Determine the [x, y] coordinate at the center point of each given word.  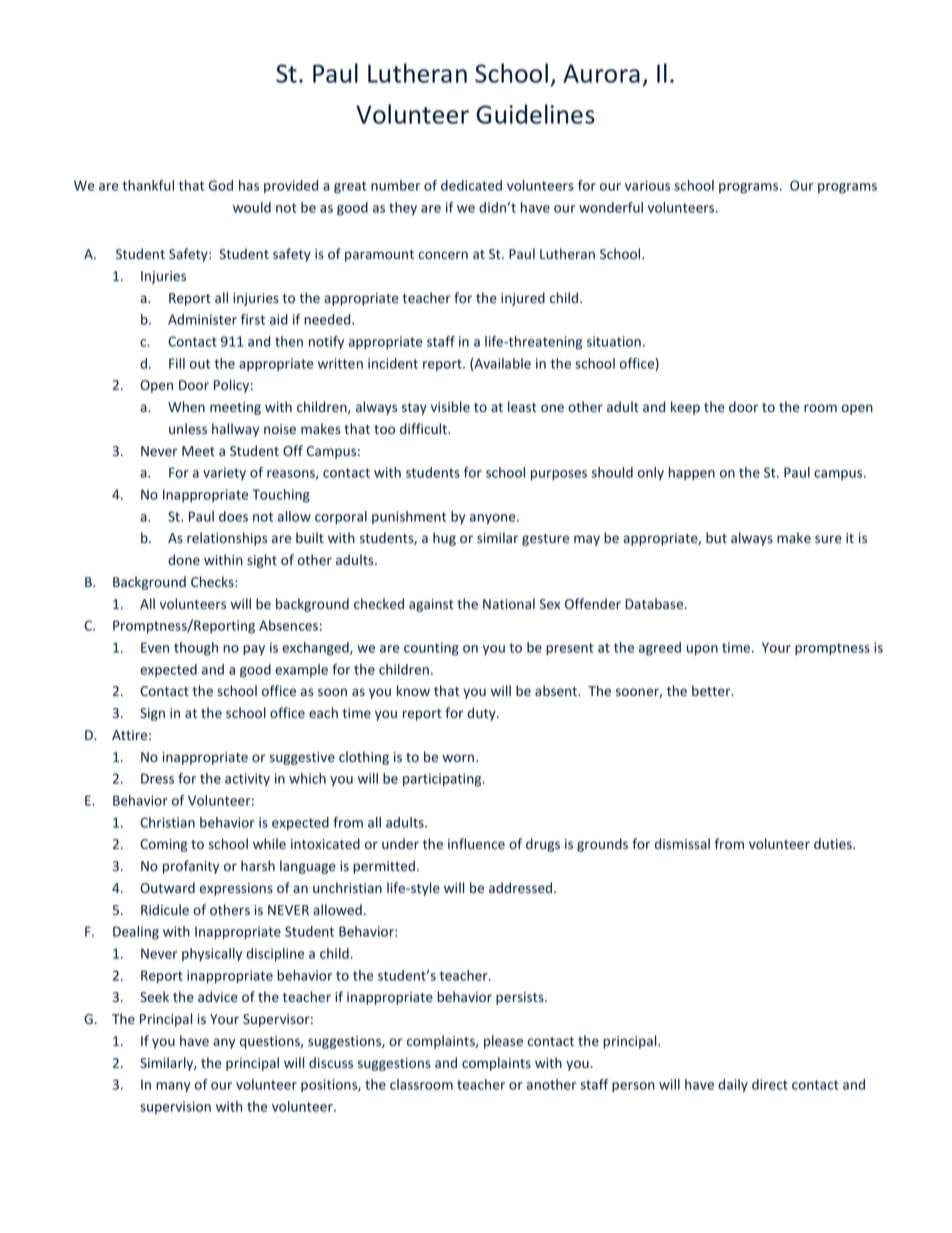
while [269, 843]
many [173, 1087]
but [716, 537]
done [184, 559]
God [221, 185]
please [503, 1042]
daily [733, 1086]
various [647, 185]
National [509, 603]
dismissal [682, 843]
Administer [202, 319]
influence [476, 843]
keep [685, 408]
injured [523, 299]
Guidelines [535, 114]
